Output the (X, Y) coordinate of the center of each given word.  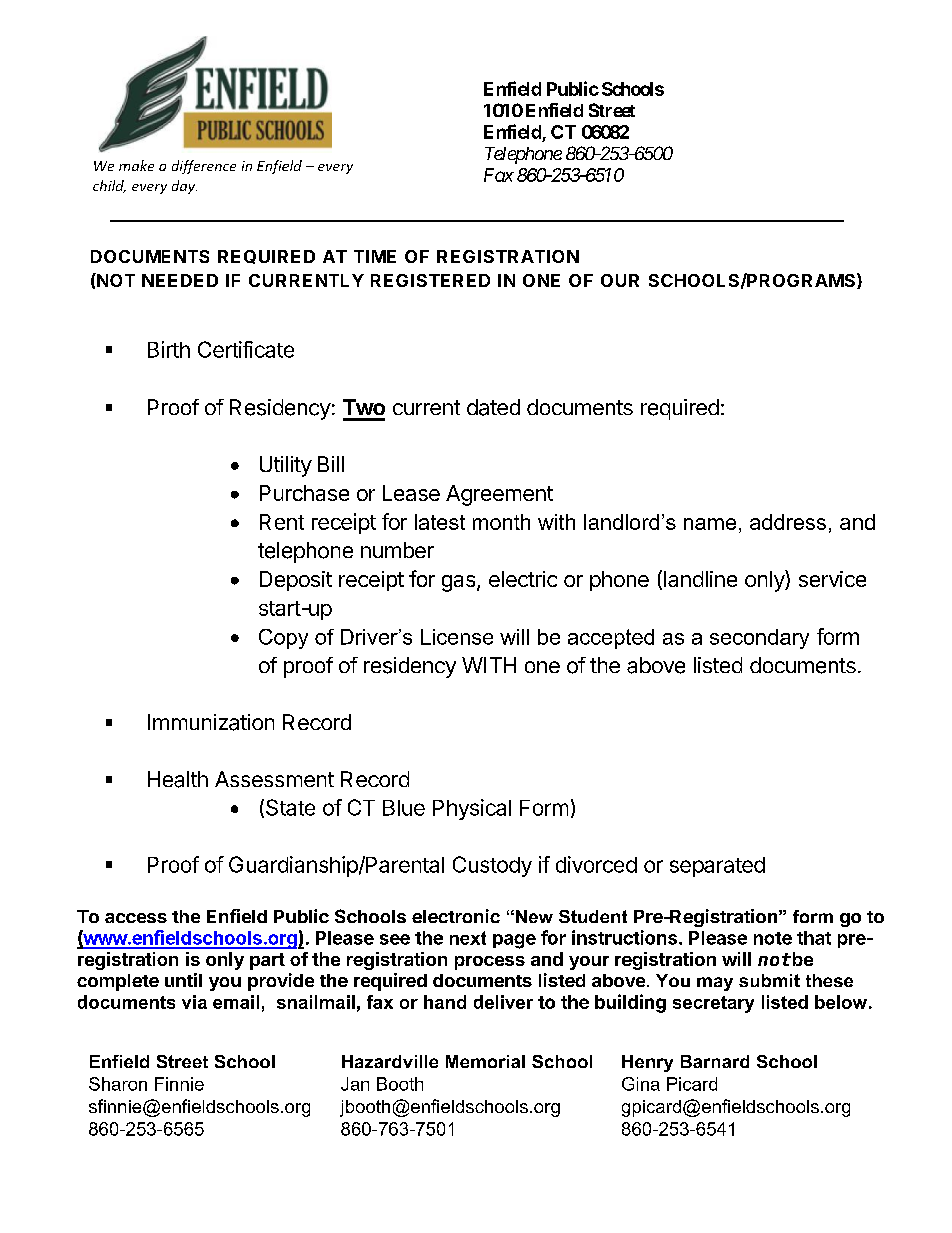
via (194, 1002)
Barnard (715, 1061)
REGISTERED (430, 280)
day (184, 187)
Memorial (485, 1061)
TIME (375, 256)
